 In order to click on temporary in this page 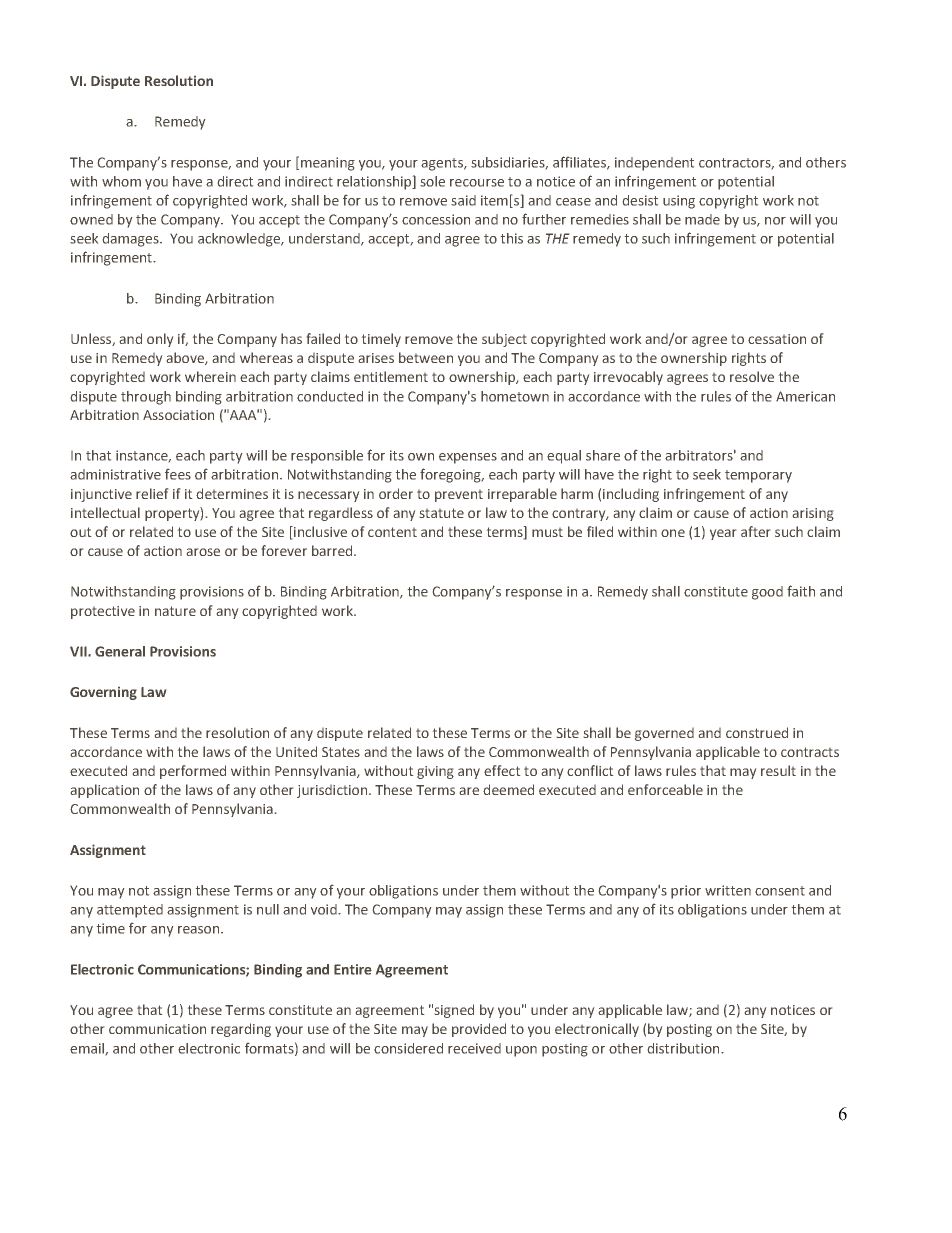, I will do `click(758, 476)`.
